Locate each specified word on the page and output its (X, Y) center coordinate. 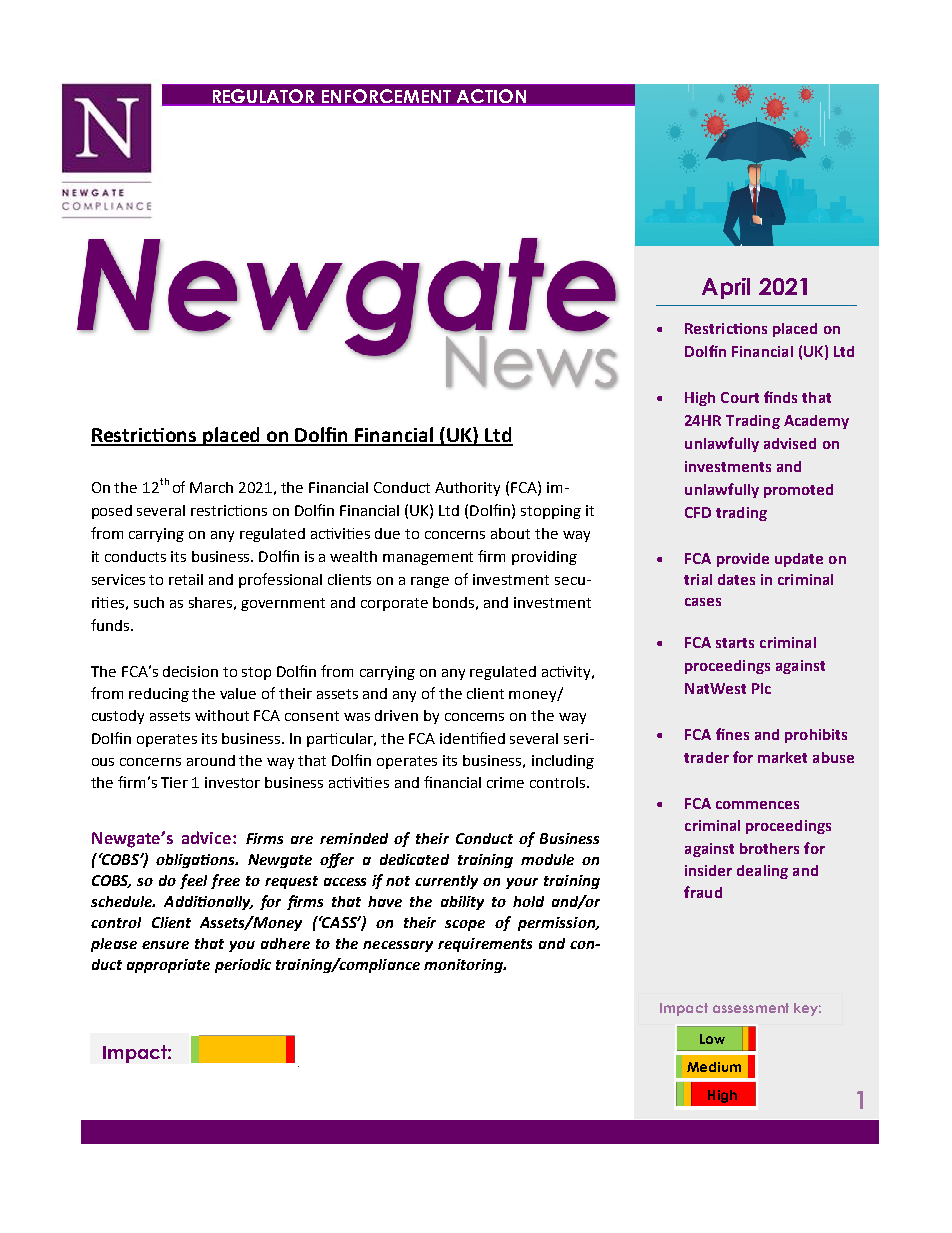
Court (740, 397)
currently (446, 882)
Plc (761, 688)
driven (396, 715)
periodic (243, 966)
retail (186, 579)
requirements (485, 945)
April (726, 288)
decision (190, 671)
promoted (798, 491)
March (211, 487)
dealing (762, 872)
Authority (467, 489)
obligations (197, 861)
